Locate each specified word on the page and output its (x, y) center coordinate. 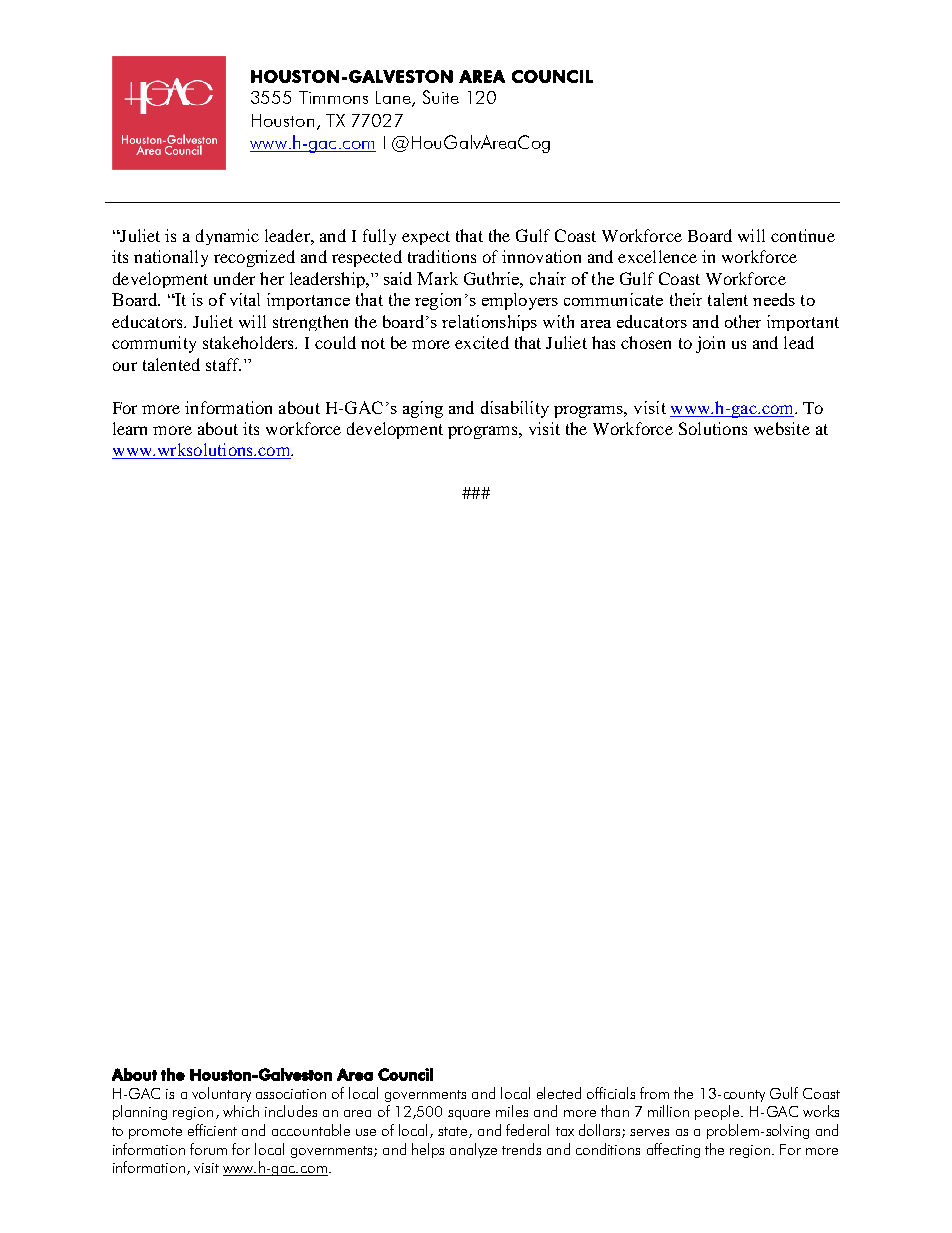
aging (423, 409)
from (654, 1093)
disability (515, 409)
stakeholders (250, 342)
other (743, 321)
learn (130, 428)
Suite (441, 97)
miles (512, 1111)
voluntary (221, 1094)
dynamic (227, 237)
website (782, 428)
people (718, 1112)
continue (803, 235)
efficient (212, 1130)
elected (559, 1093)
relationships (489, 323)
